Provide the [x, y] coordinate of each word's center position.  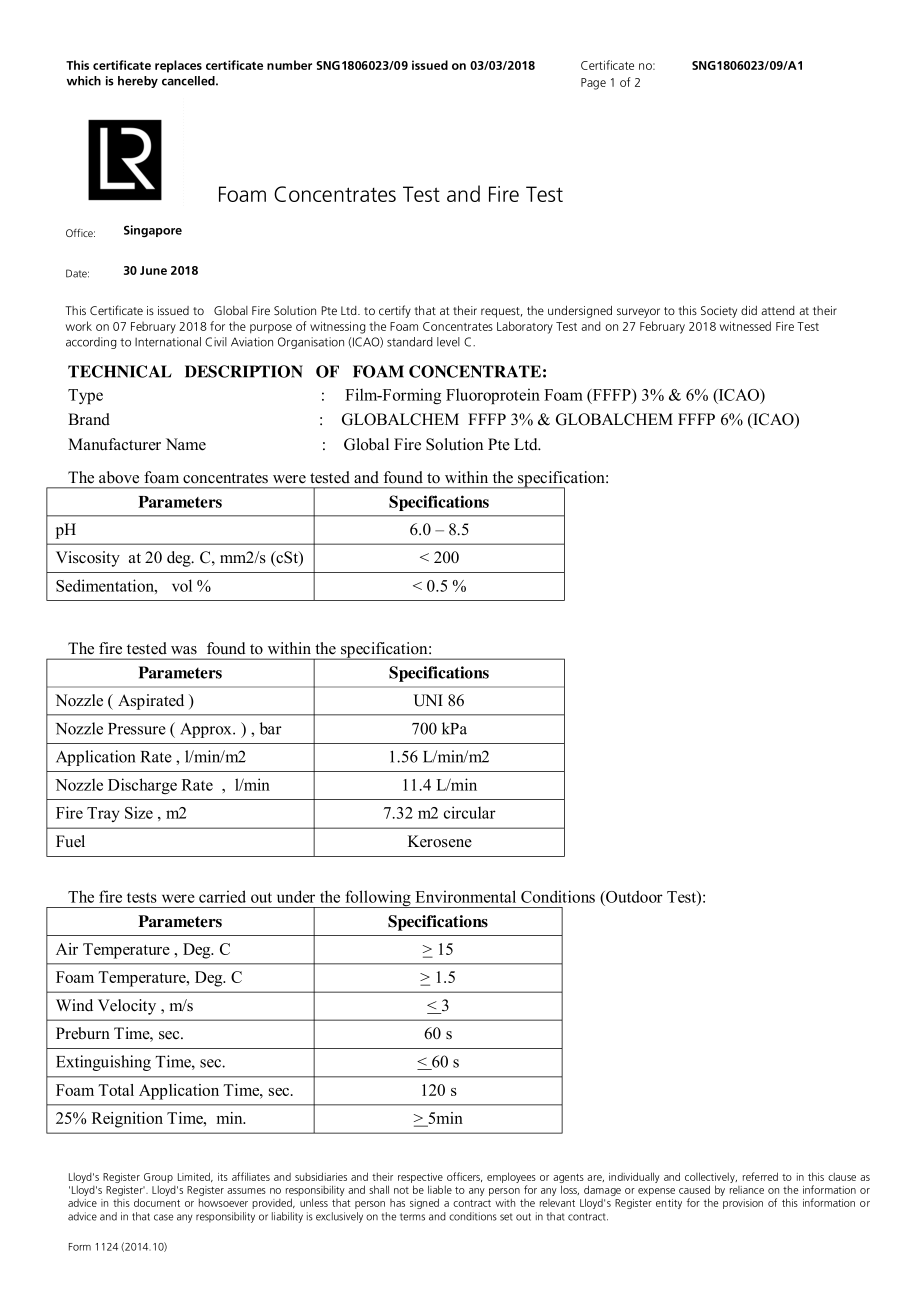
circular [470, 812]
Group [158, 1179]
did [749, 310]
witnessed [745, 326]
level [448, 342]
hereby [138, 82]
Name [186, 444]
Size [139, 812]
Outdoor [633, 896]
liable [440, 1189]
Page [593, 84]
